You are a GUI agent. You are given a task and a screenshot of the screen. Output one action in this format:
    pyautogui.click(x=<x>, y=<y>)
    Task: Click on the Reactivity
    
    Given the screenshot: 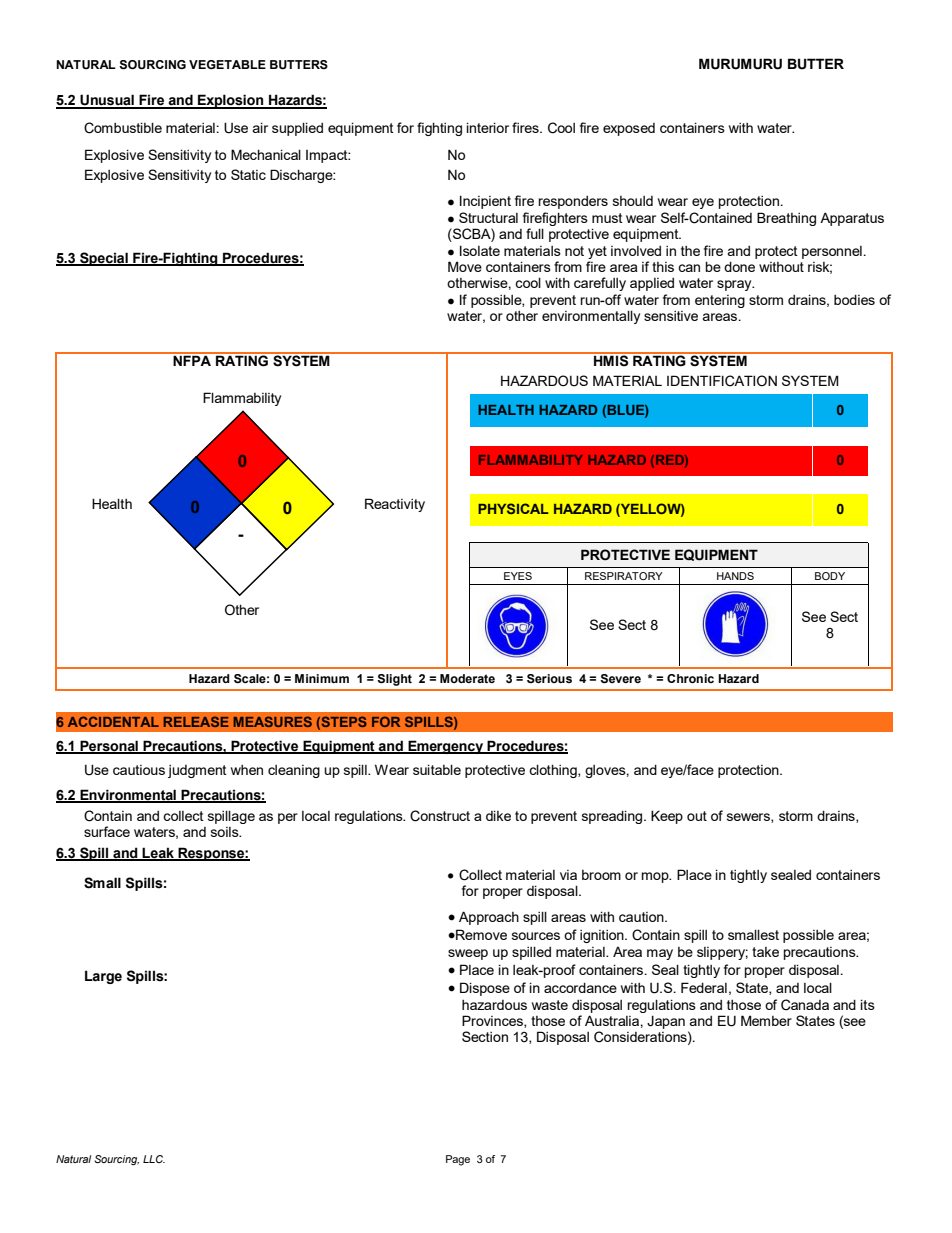 What is the action you would take?
    pyautogui.click(x=395, y=505)
